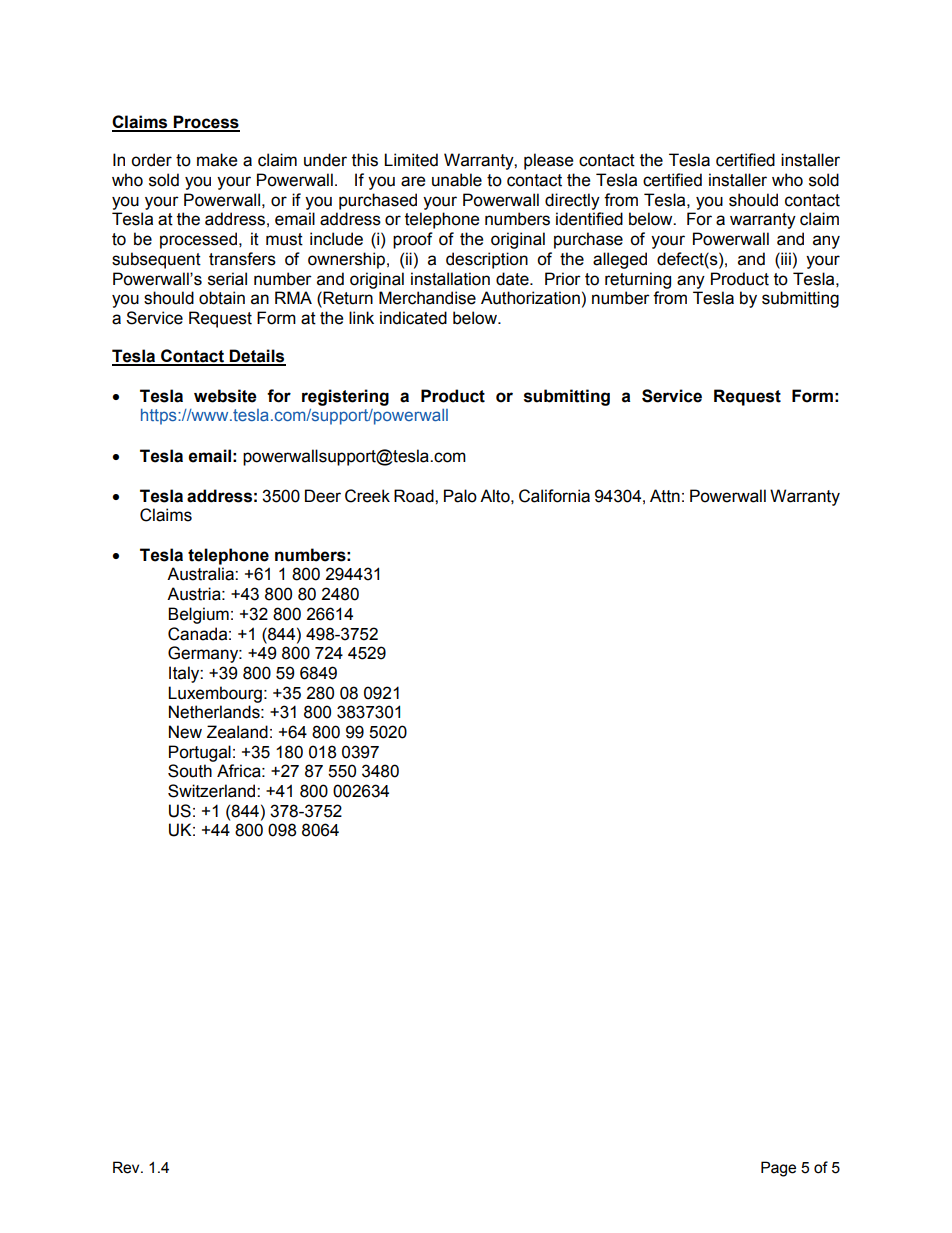  Describe the element at coordinates (237, 732) in the screenshot. I see `Zealand` at that location.
